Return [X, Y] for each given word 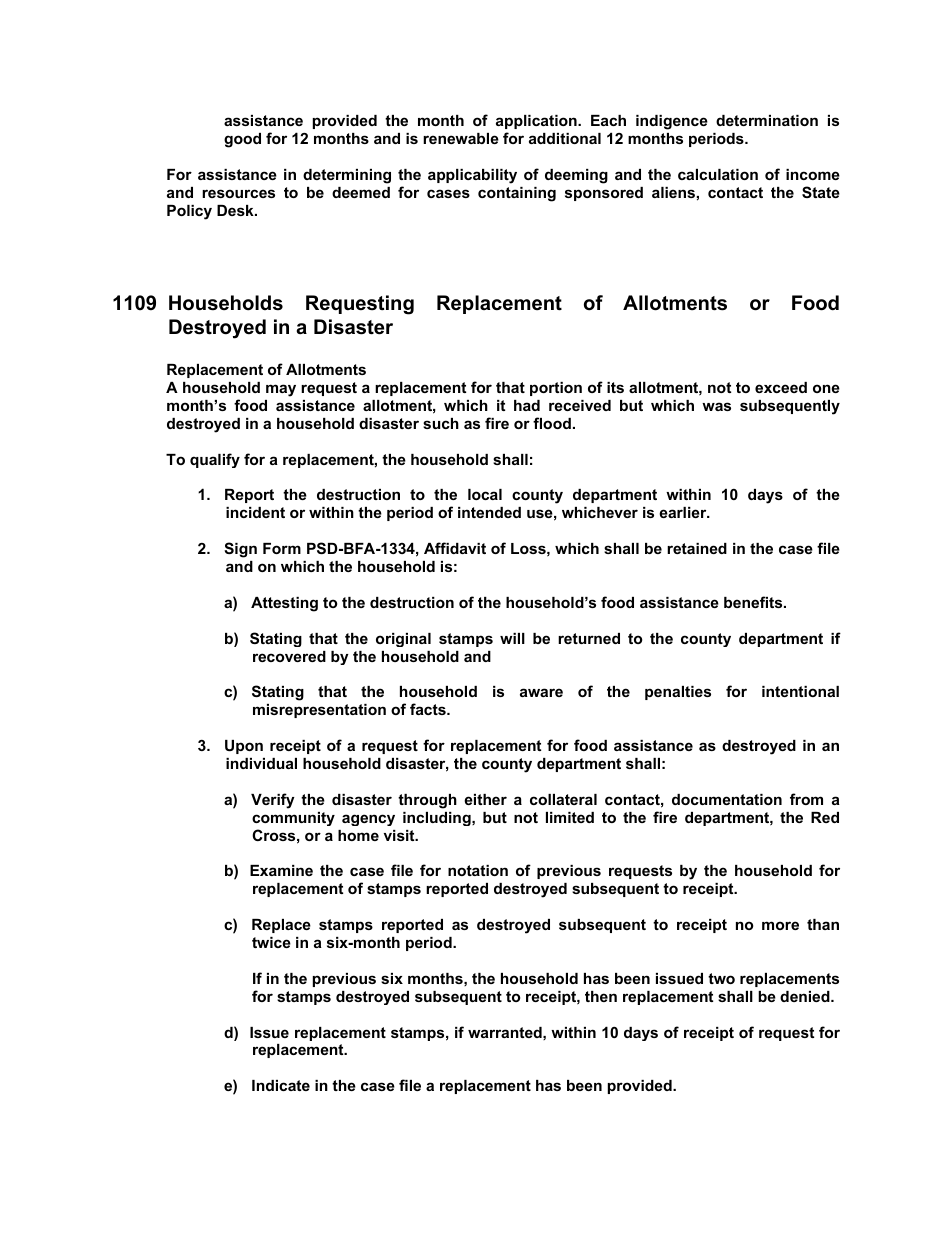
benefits [754, 602]
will [512, 638]
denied [806, 996]
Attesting [284, 604]
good [242, 140]
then [601, 996]
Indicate [281, 1085]
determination [767, 120]
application [537, 122]
